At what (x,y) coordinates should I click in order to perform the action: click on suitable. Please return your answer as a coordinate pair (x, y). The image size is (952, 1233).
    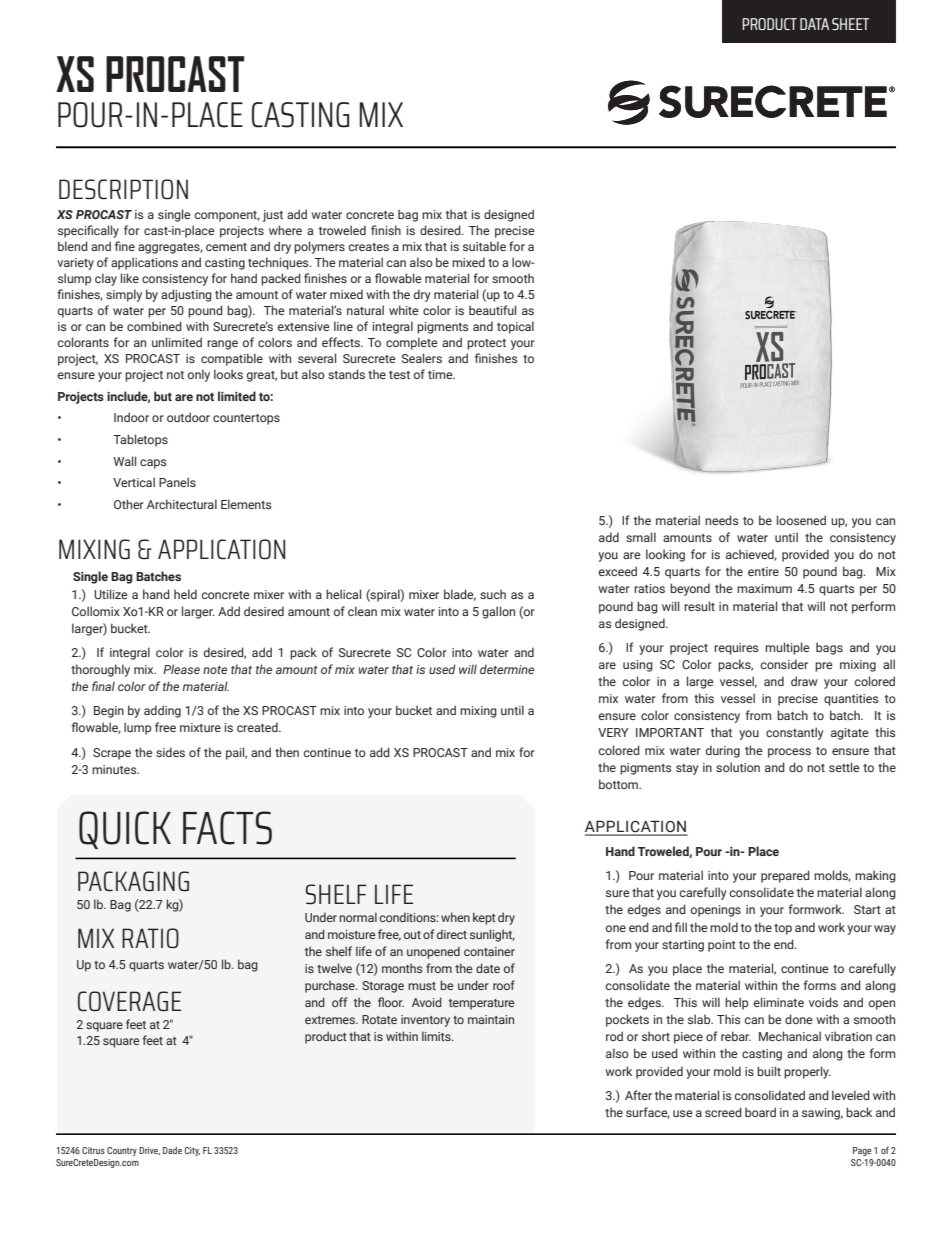
    Looking at the image, I should click on (484, 246).
